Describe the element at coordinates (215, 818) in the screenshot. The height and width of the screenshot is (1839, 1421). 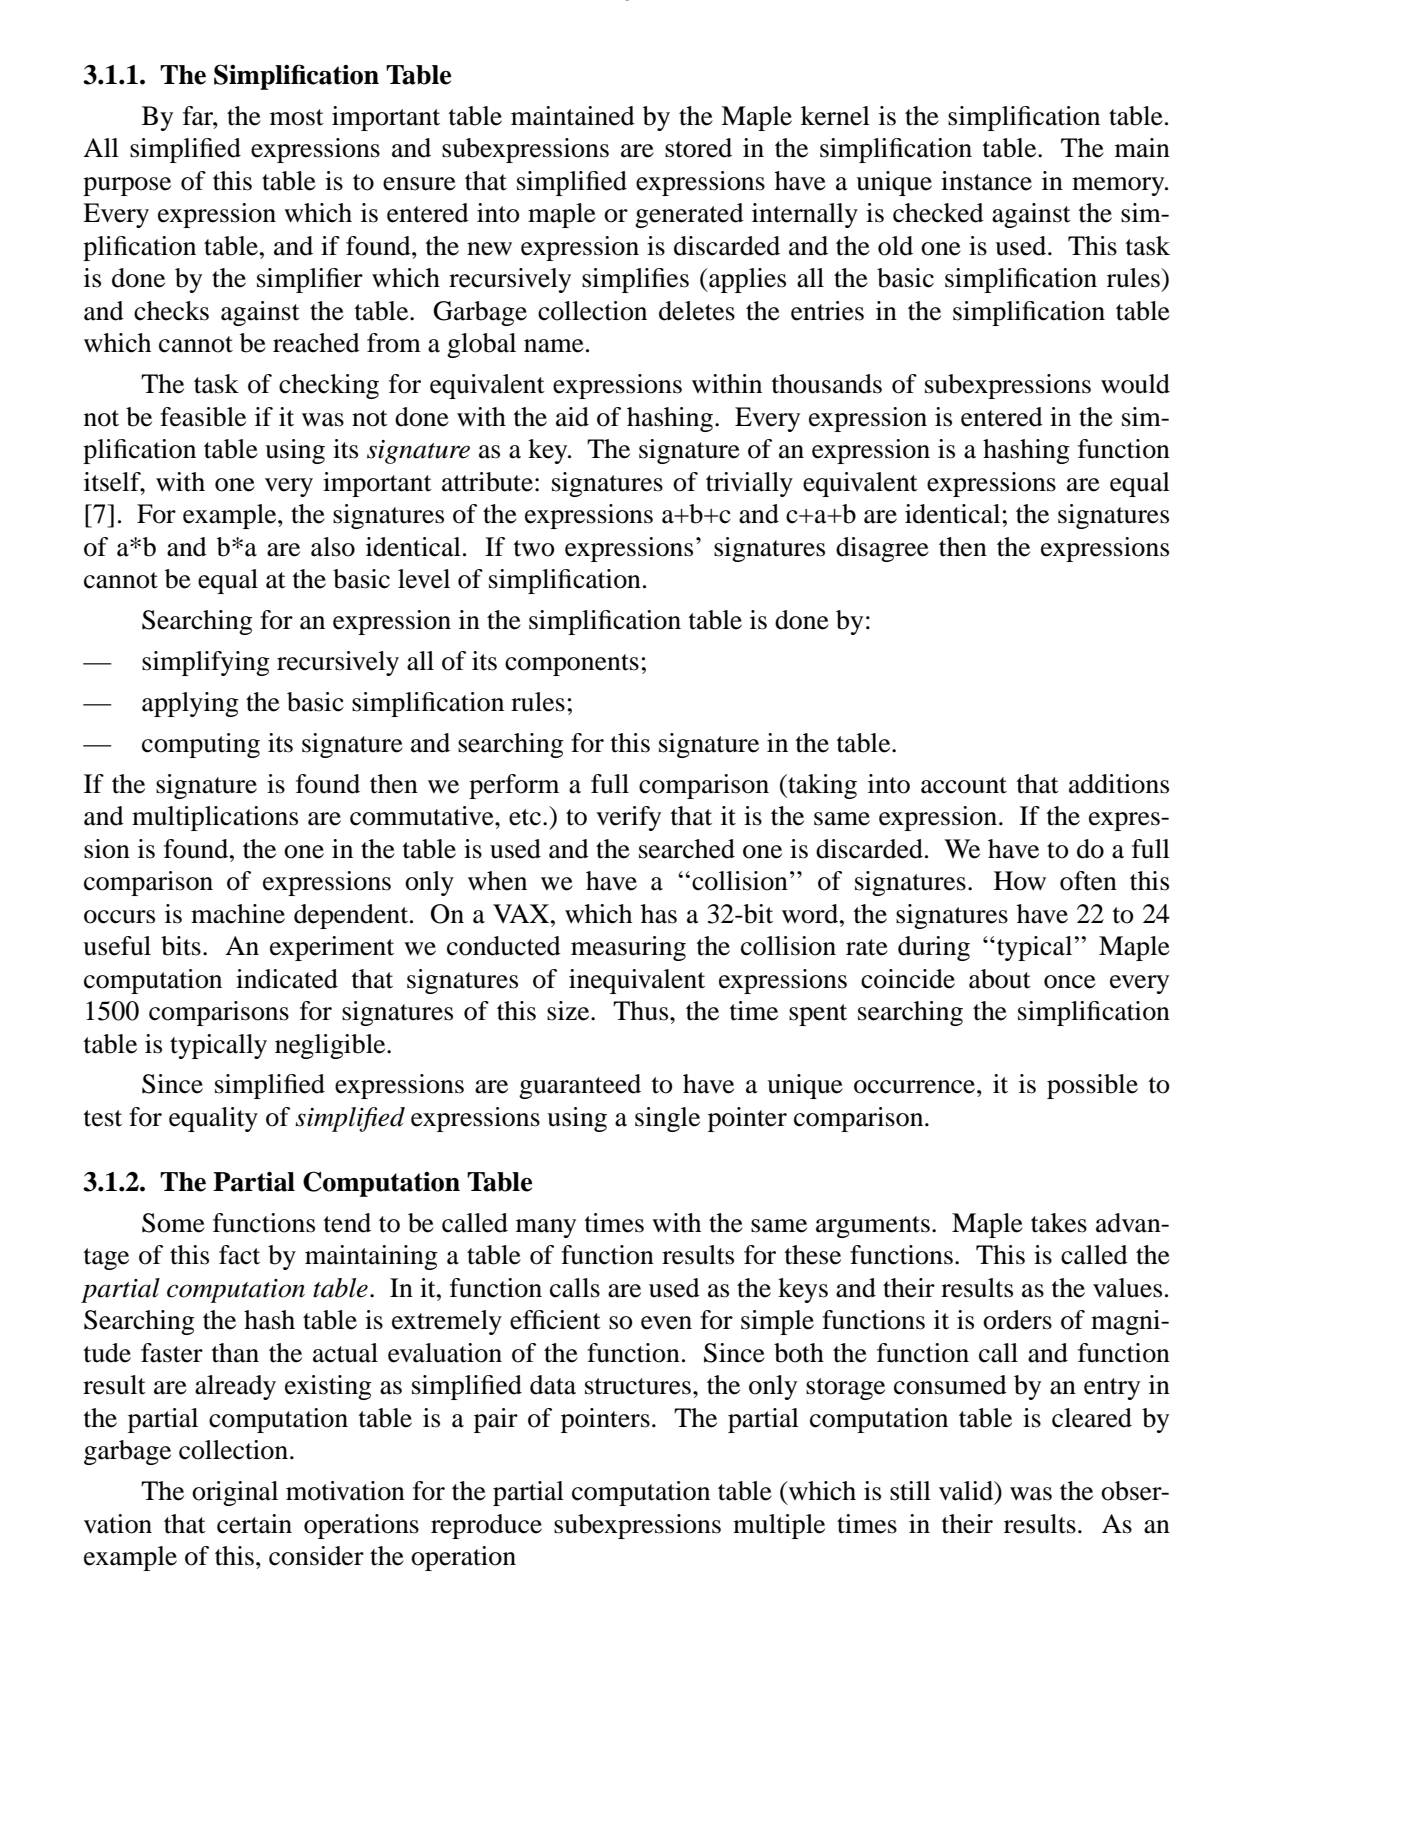
I see `multiplications` at that location.
